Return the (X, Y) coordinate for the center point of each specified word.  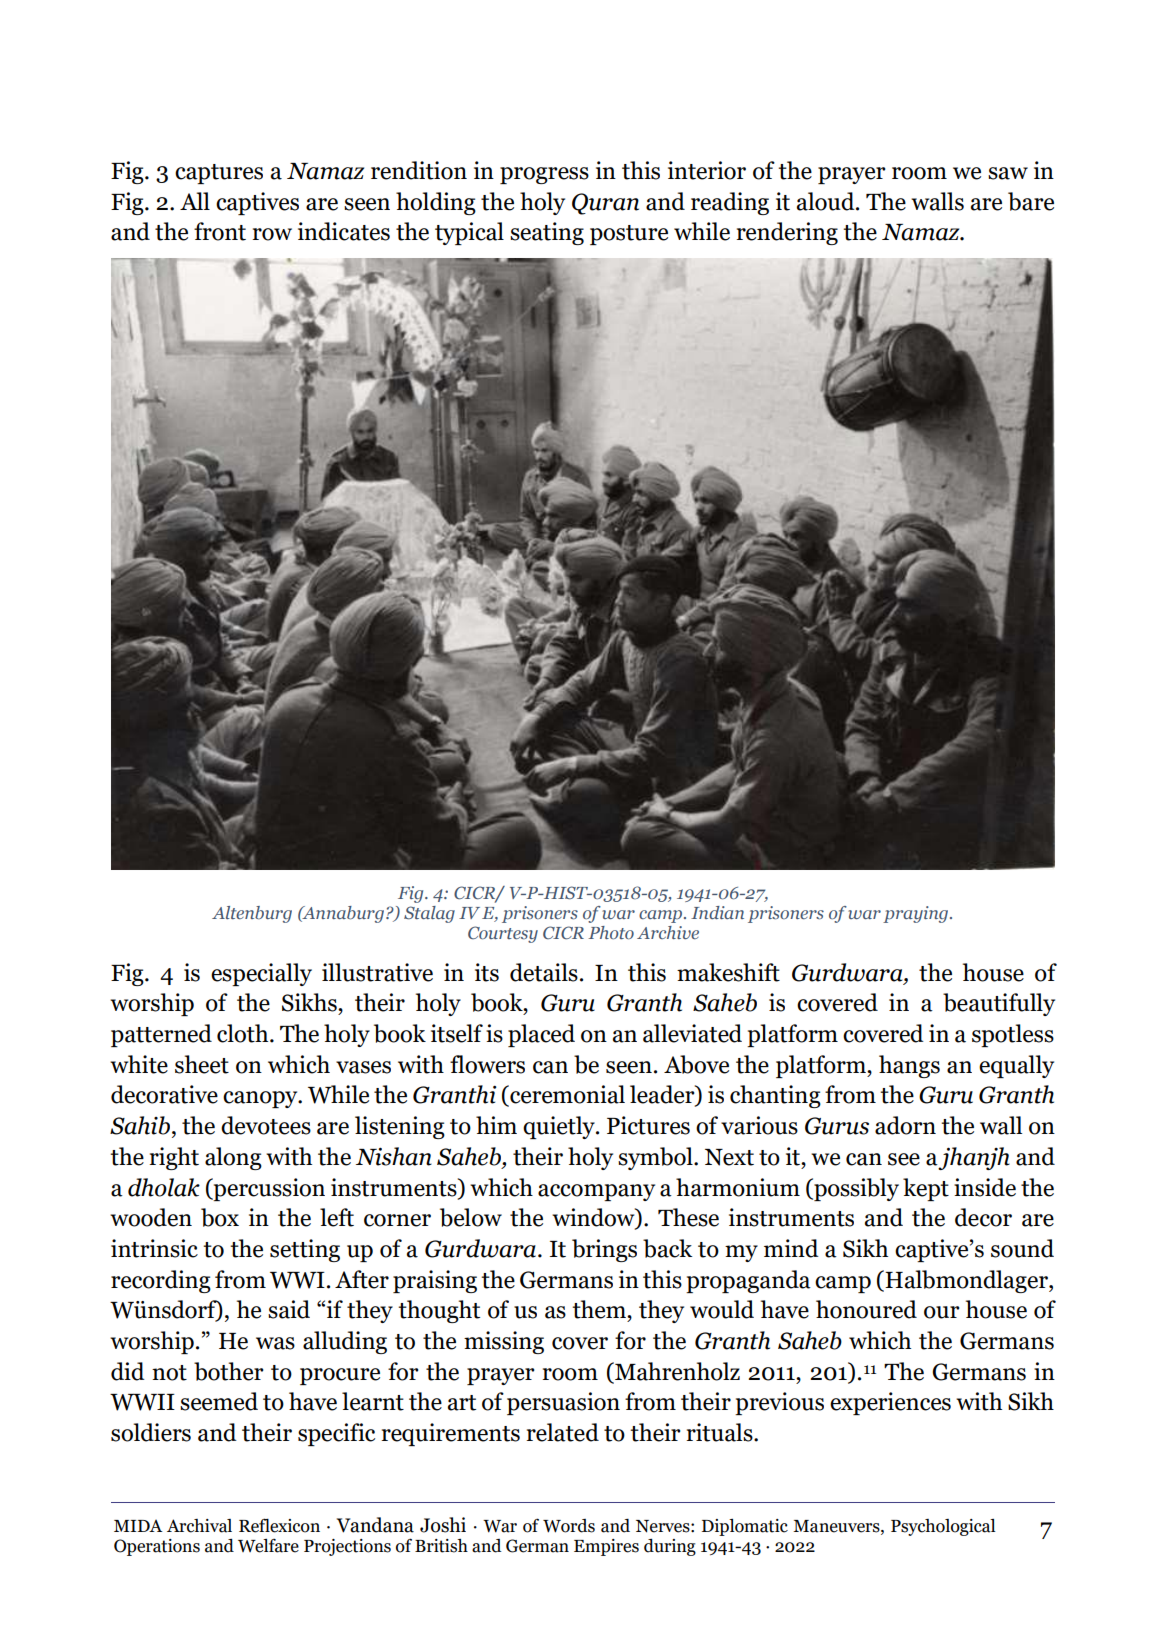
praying (917, 914)
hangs (909, 1066)
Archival (199, 1526)
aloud (827, 201)
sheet (202, 1064)
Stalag (429, 914)
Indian (717, 912)
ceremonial (566, 1095)
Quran (605, 204)
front (220, 231)
